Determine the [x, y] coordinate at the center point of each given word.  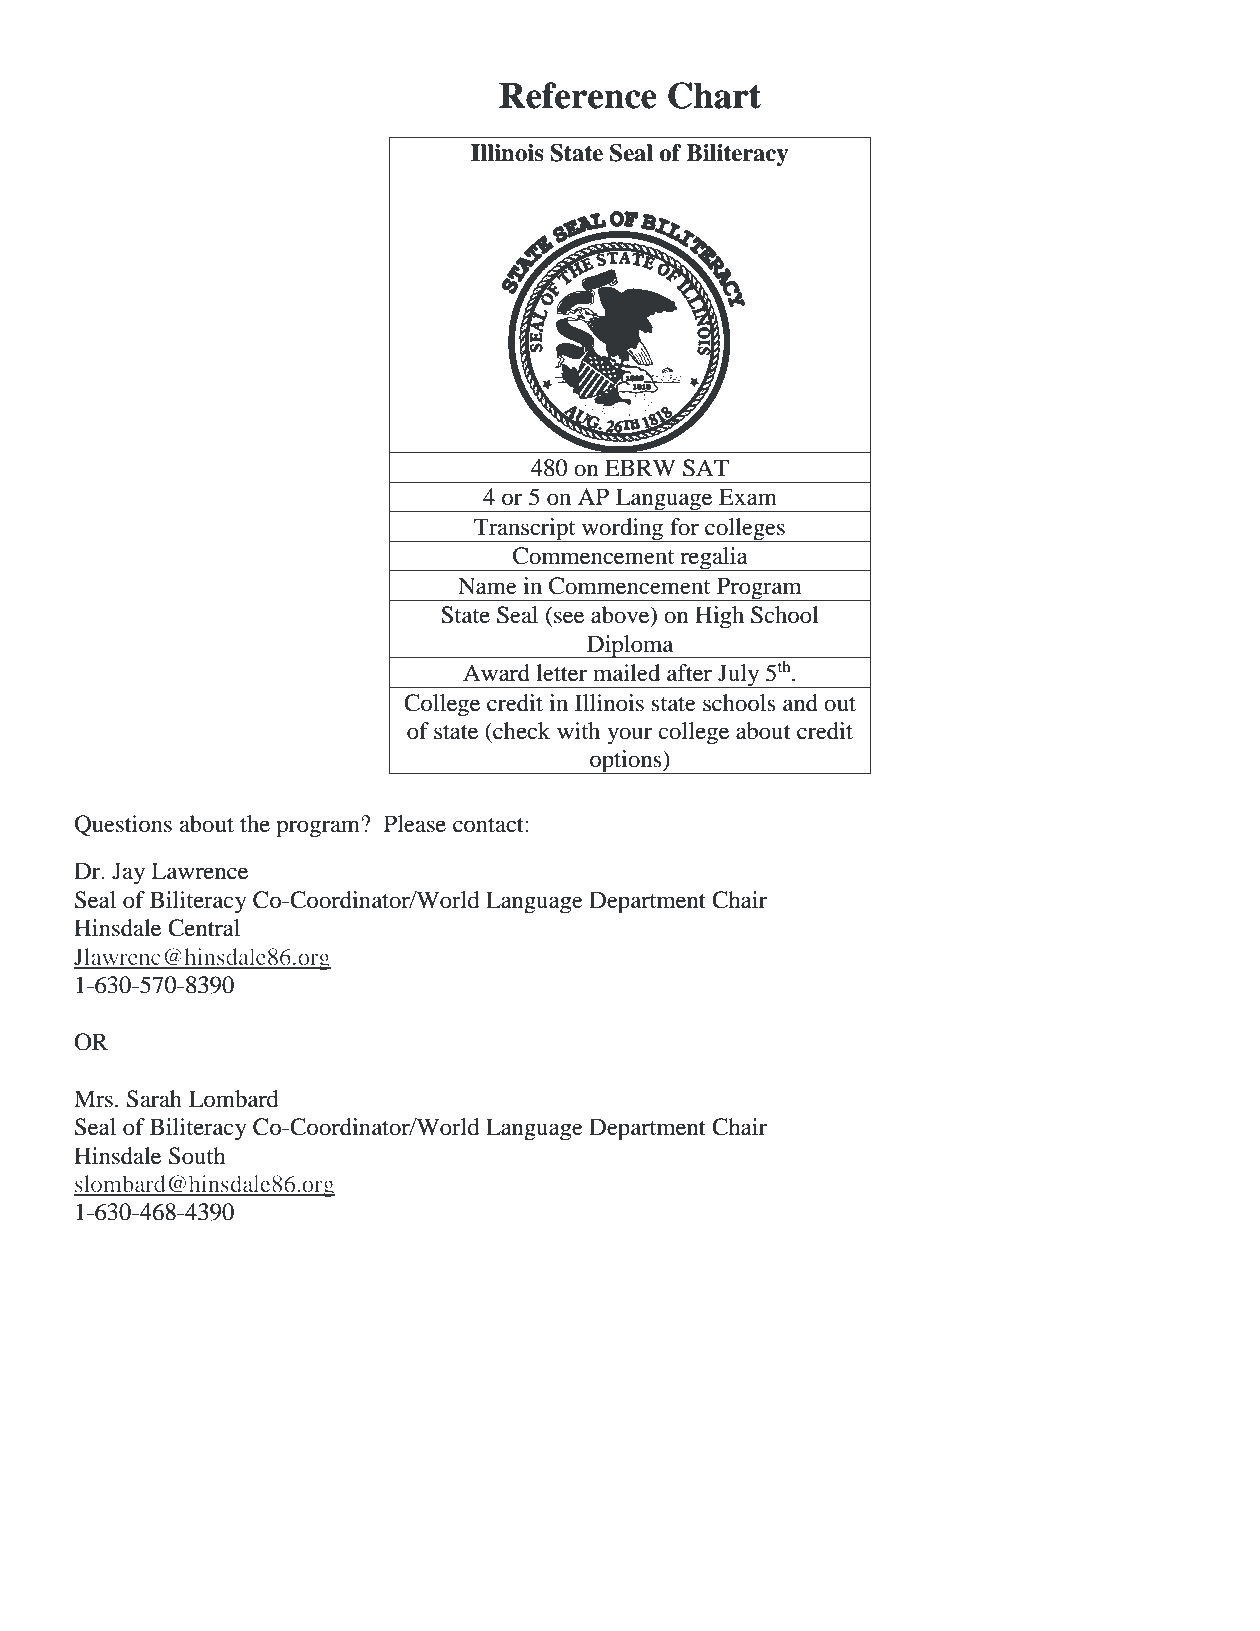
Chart [714, 95]
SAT [706, 468]
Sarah [154, 1099]
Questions [123, 826]
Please [415, 824]
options [626, 762]
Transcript [525, 530]
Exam [748, 497]
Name [487, 586]
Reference [578, 95]
